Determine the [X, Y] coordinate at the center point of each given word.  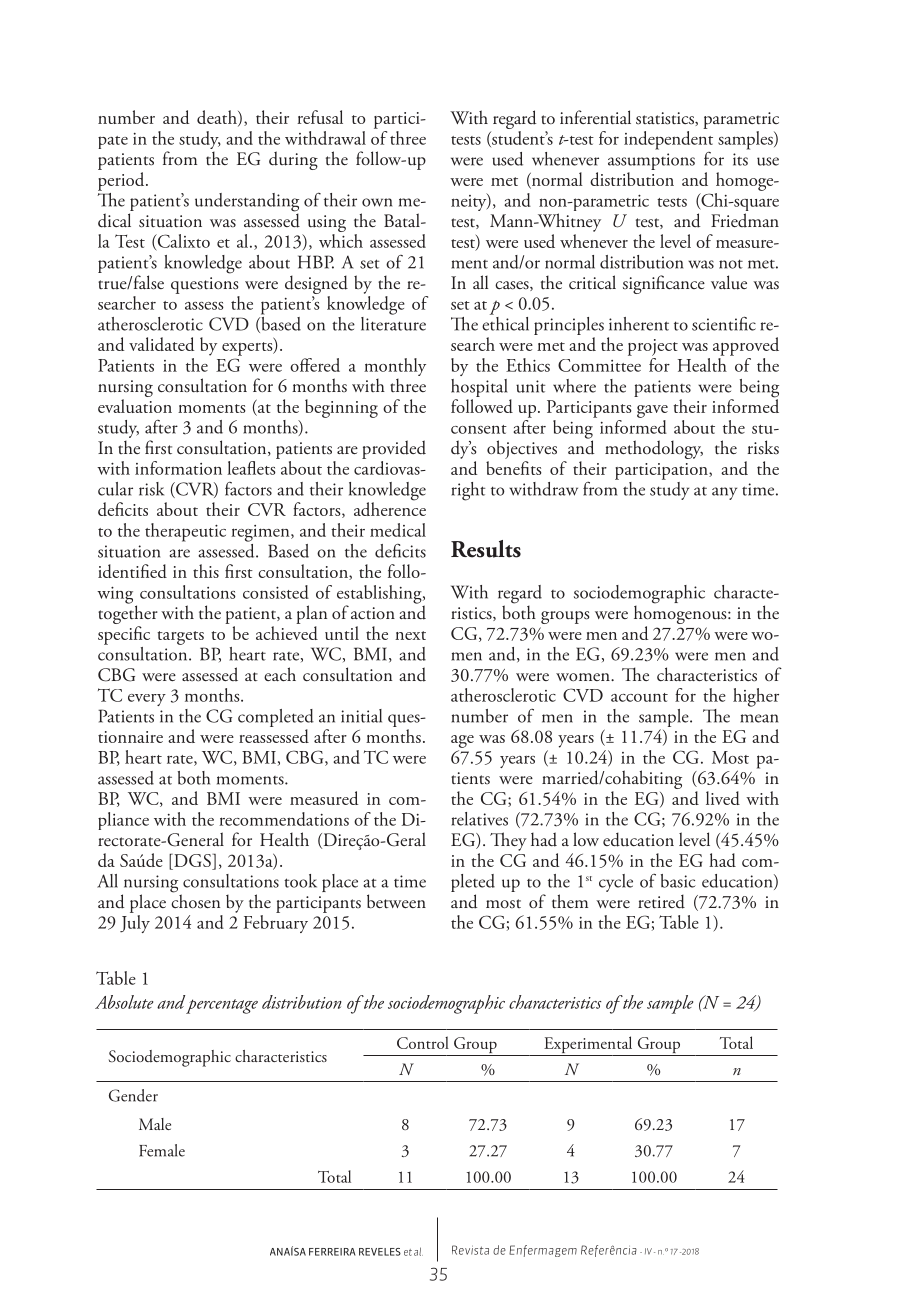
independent [668, 140]
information [178, 468]
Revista [470, 1250]
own [377, 202]
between [396, 901]
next [410, 635]
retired [661, 901]
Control [423, 1042]
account [639, 697]
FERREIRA [332, 1252]
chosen [195, 900]
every [147, 700]
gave [652, 411]
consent [479, 429]
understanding [247, 203]
